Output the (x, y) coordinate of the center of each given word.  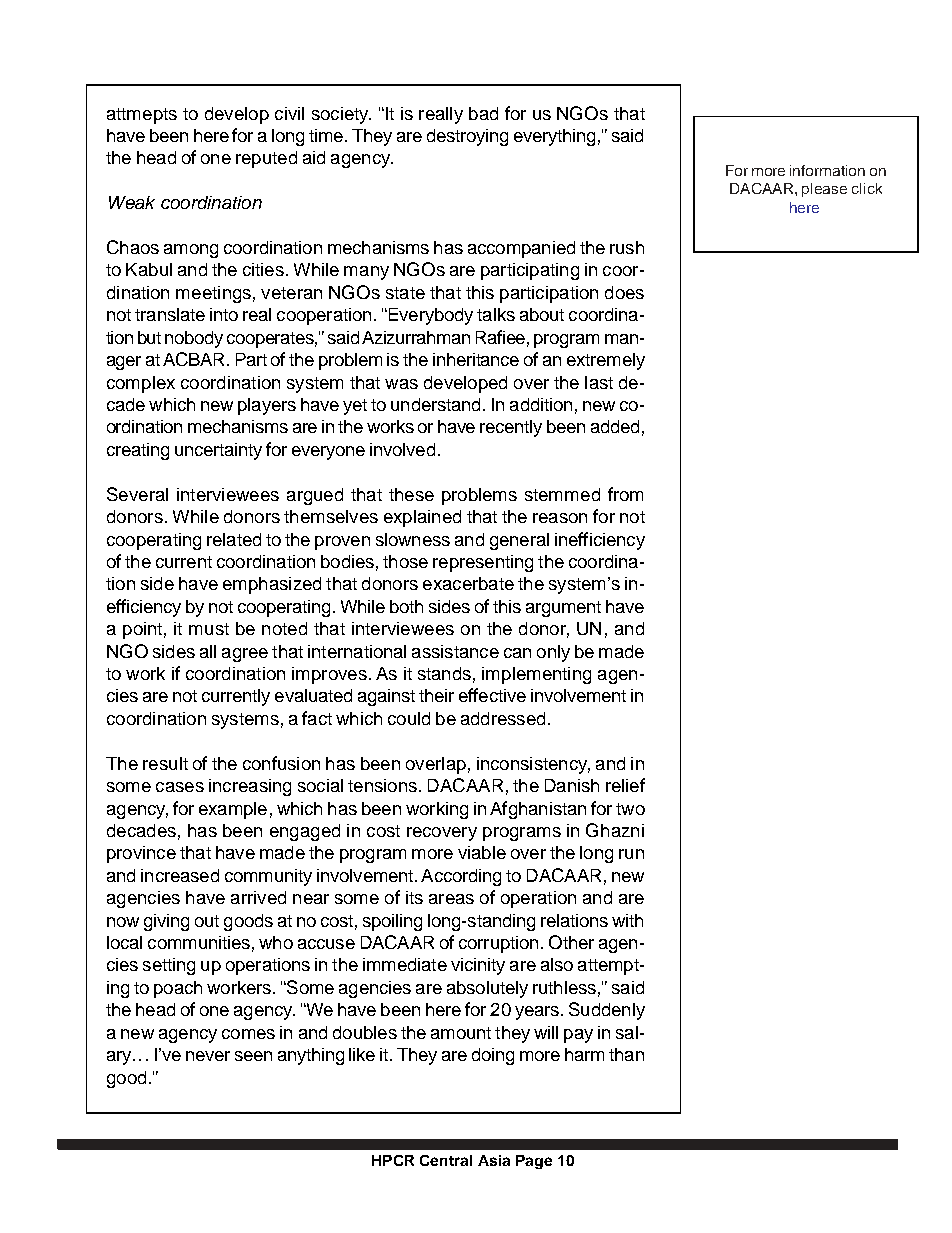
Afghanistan (538, 810)
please (824, 190)
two (630, 809)
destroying (467, 137)
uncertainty (218, 451)
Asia (494, 1160)
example (233, 810)
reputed (266, 159)
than (626, 1054)
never (208, 1056)
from (625, 494)
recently (511, 428)
